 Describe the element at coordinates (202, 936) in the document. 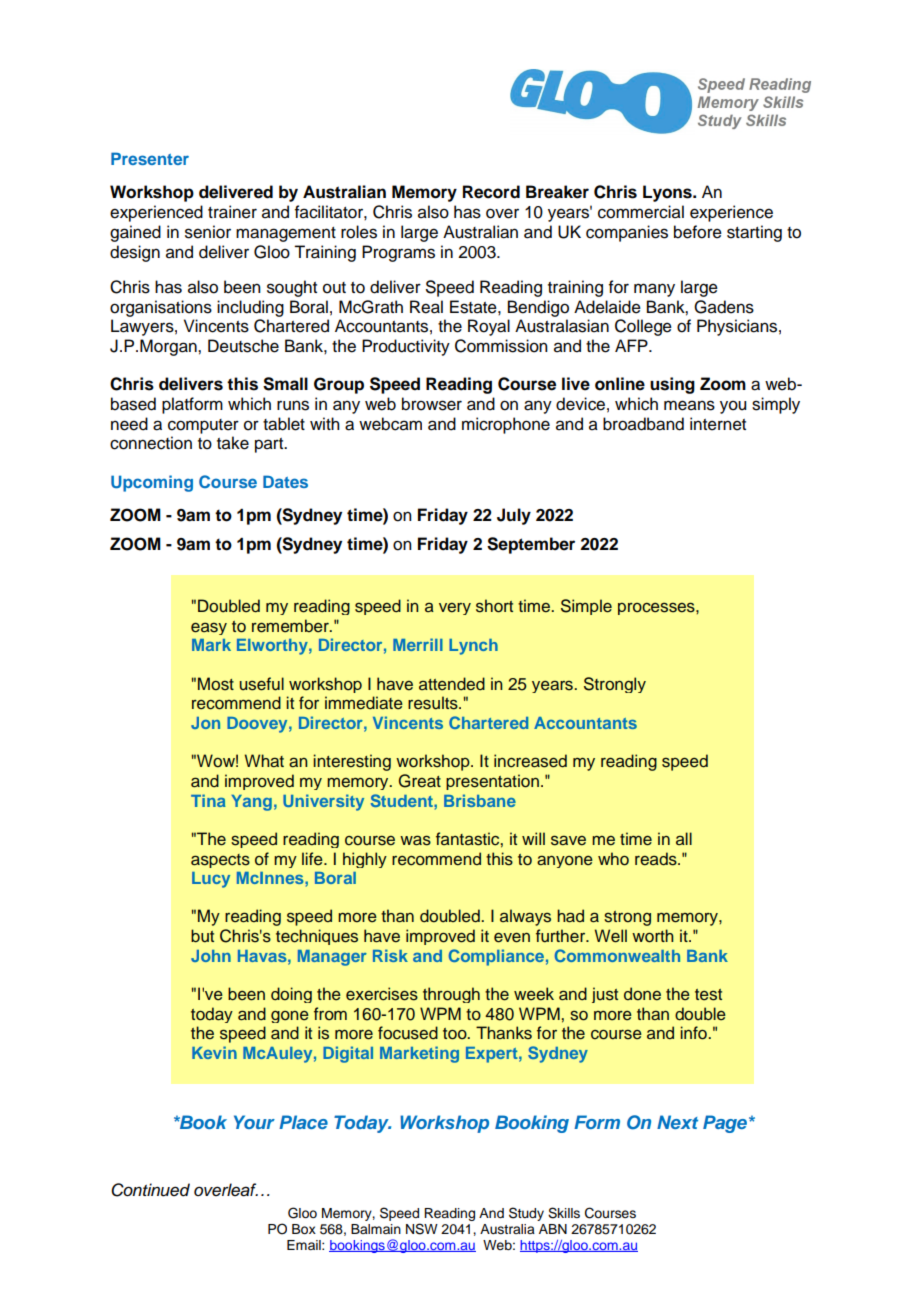

I see `but` at that location.
